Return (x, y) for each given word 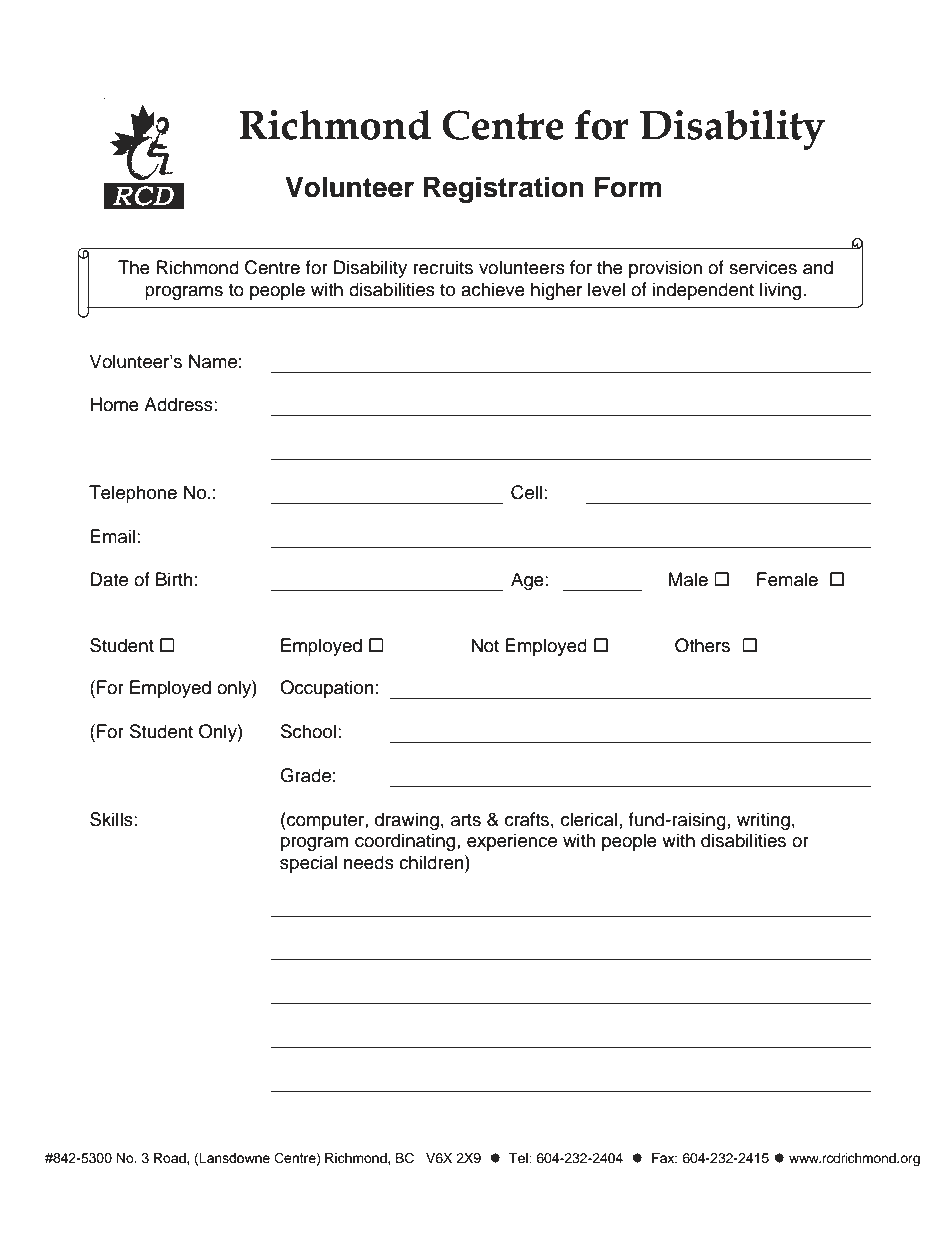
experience (512, 842)
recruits (443, 267)
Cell (526, 492)
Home (114, 404)
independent (703, 291)
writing (763, 821)
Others (702, 645)
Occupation (327, 689)
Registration (504, 189)
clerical (589, 819)
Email (113, 536)
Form (628, 187)
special (308, 864)
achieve (493, 289)
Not (485, 645)
